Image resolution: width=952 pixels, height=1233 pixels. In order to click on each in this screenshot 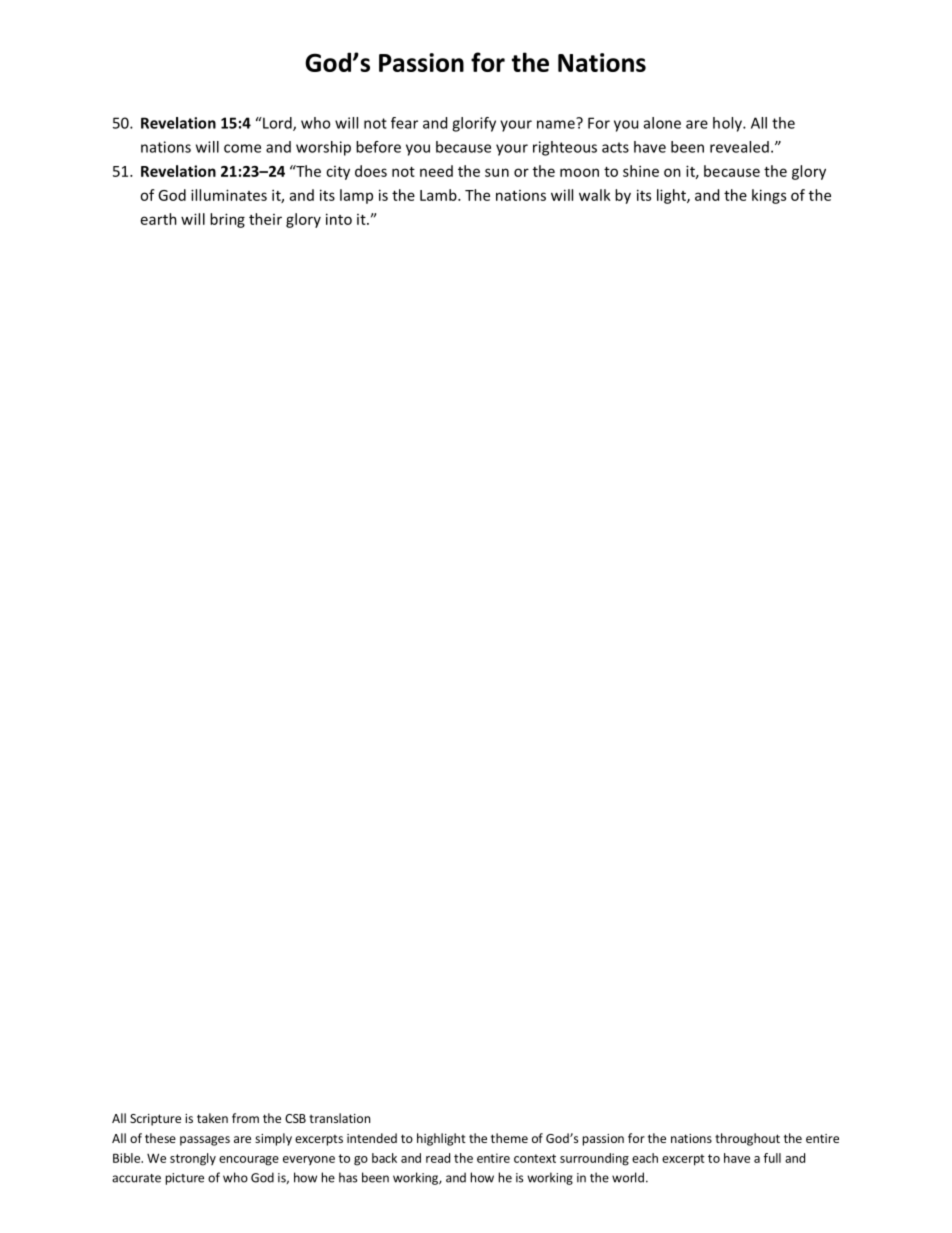, I will do `click(645, 1158)`.
